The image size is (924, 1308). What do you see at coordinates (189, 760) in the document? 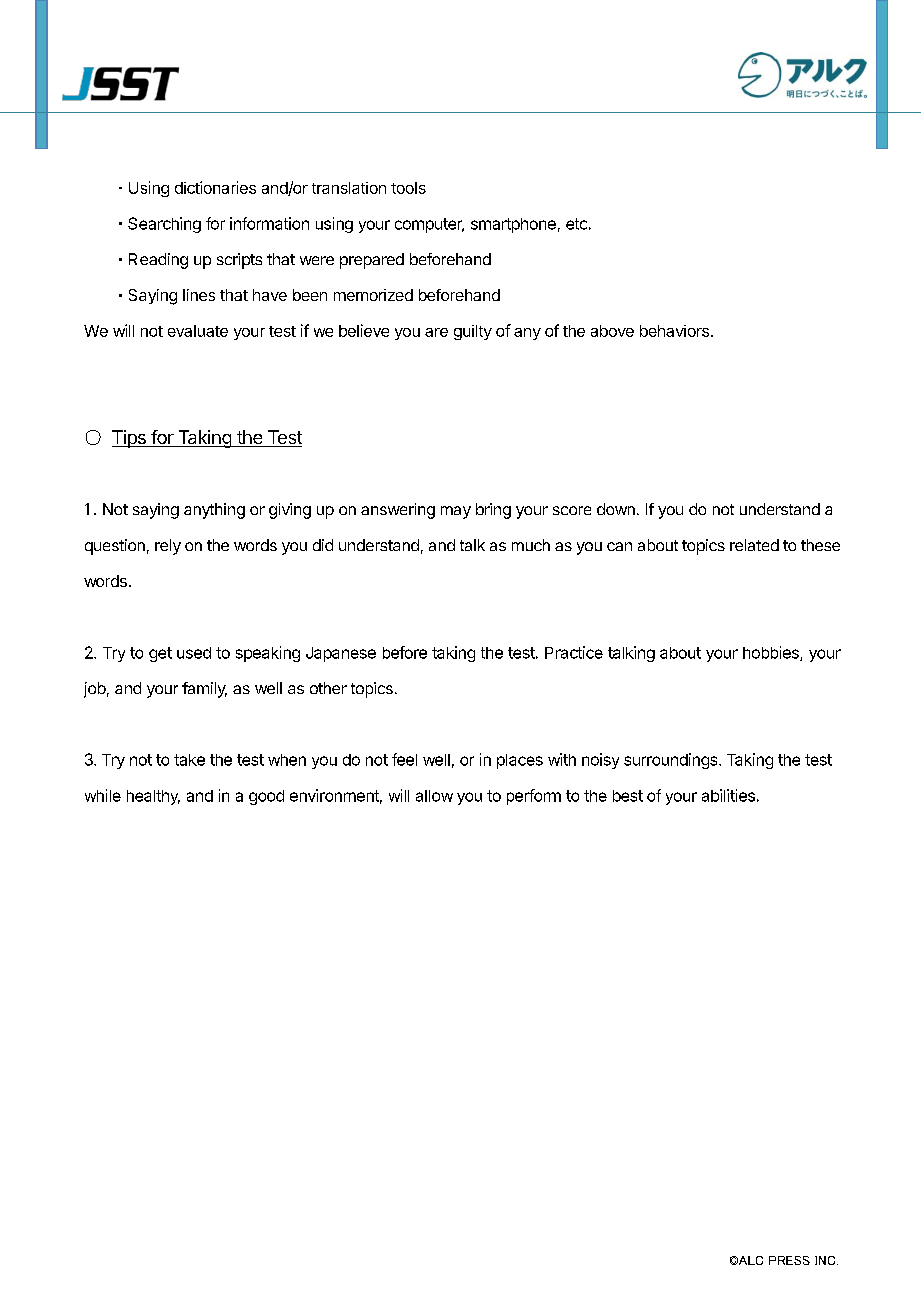
I see `take` at bounding box center [189, 760].
